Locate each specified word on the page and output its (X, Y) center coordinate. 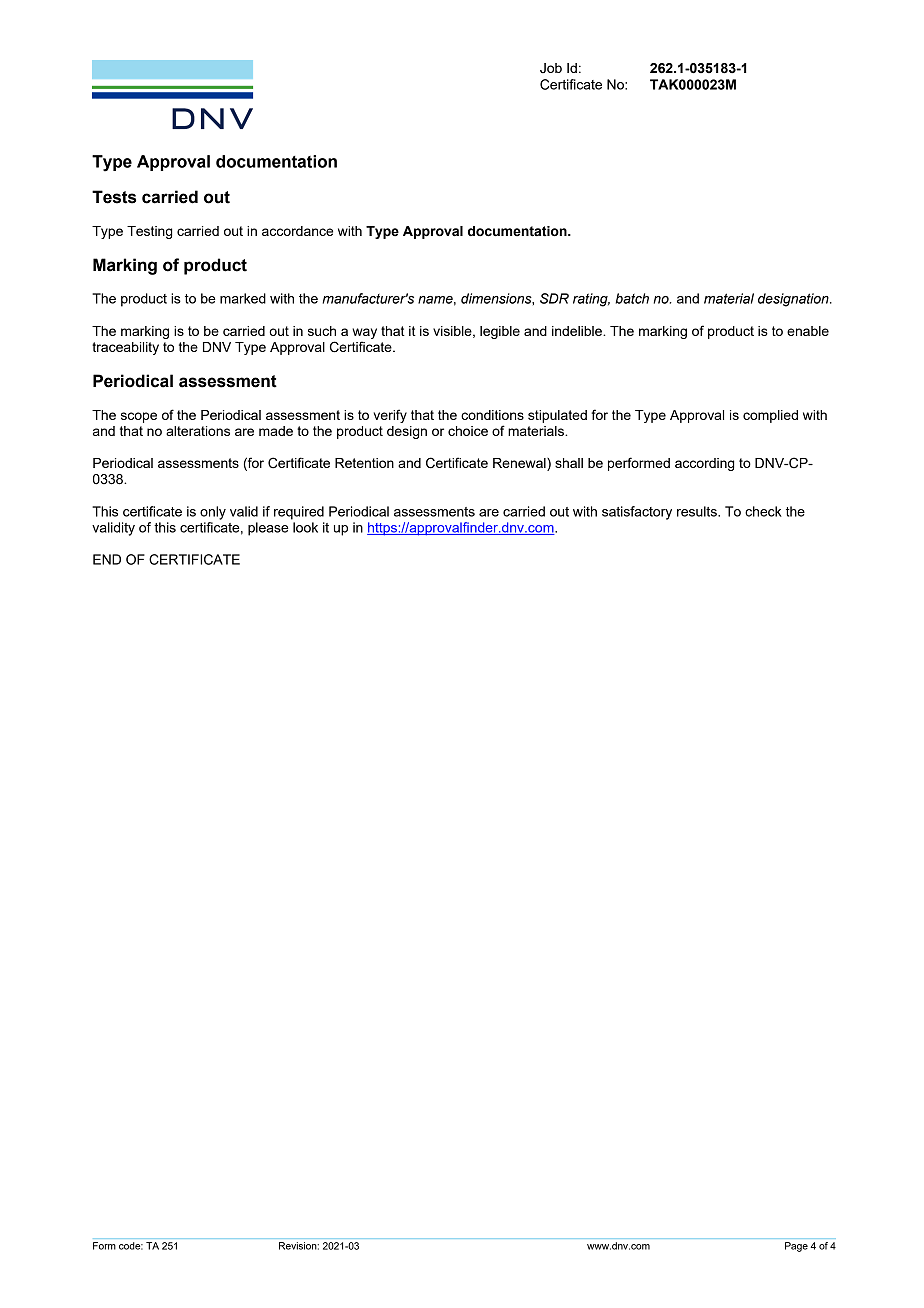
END (107, 559)
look (305, 527)
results (698, 511)
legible (500, 332)
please (268, 529)
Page (796, 1247)
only (213, 513)
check (763, 511)
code (131, 1246)
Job (551, 68)
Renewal (520, 464)
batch (632, 298)
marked (243, 298)
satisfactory (637, 513)
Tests (114, 197)
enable (808, 331)
